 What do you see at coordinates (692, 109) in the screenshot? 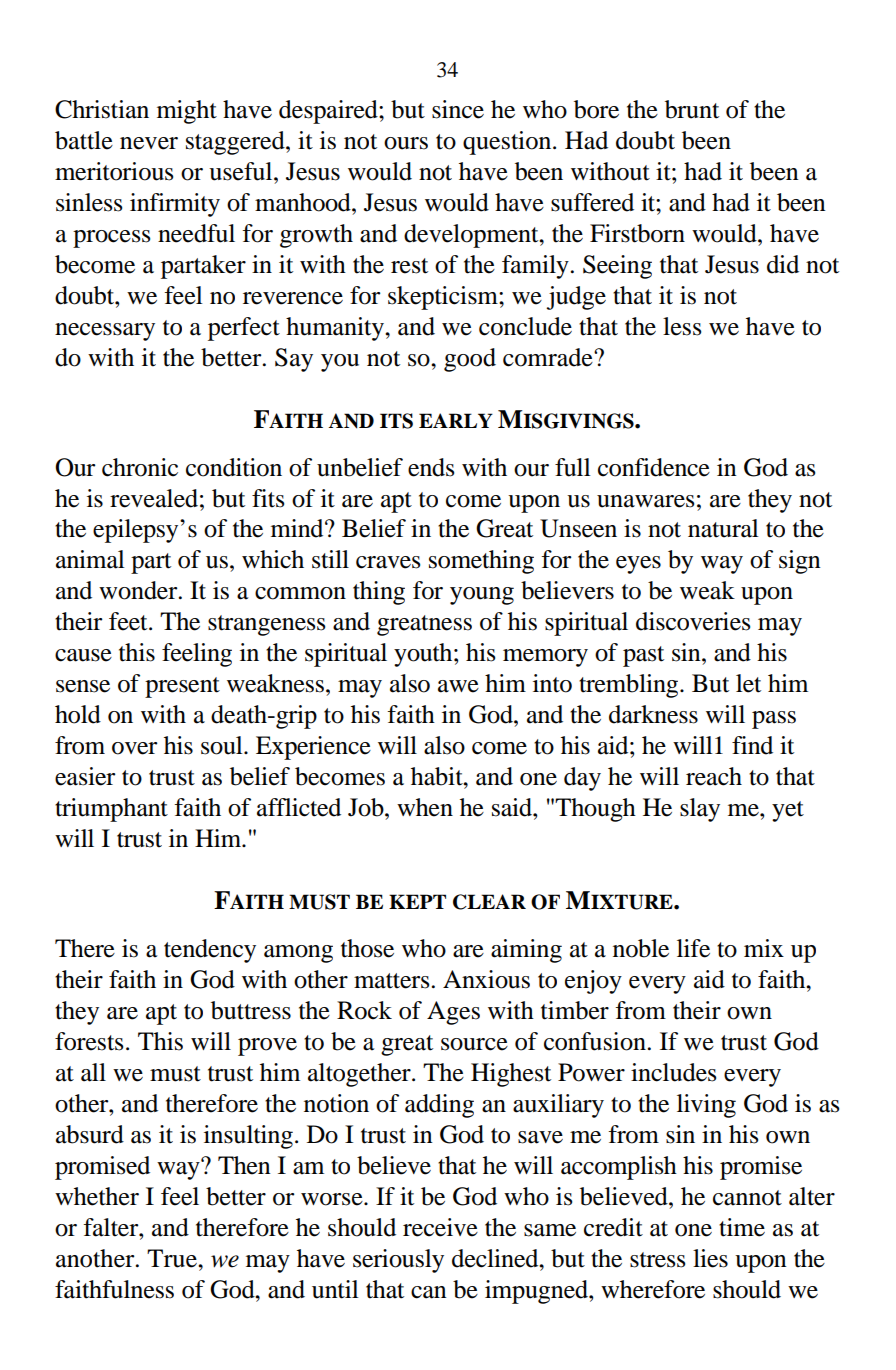
I see `brunt` at bounding box center [692, 109].
